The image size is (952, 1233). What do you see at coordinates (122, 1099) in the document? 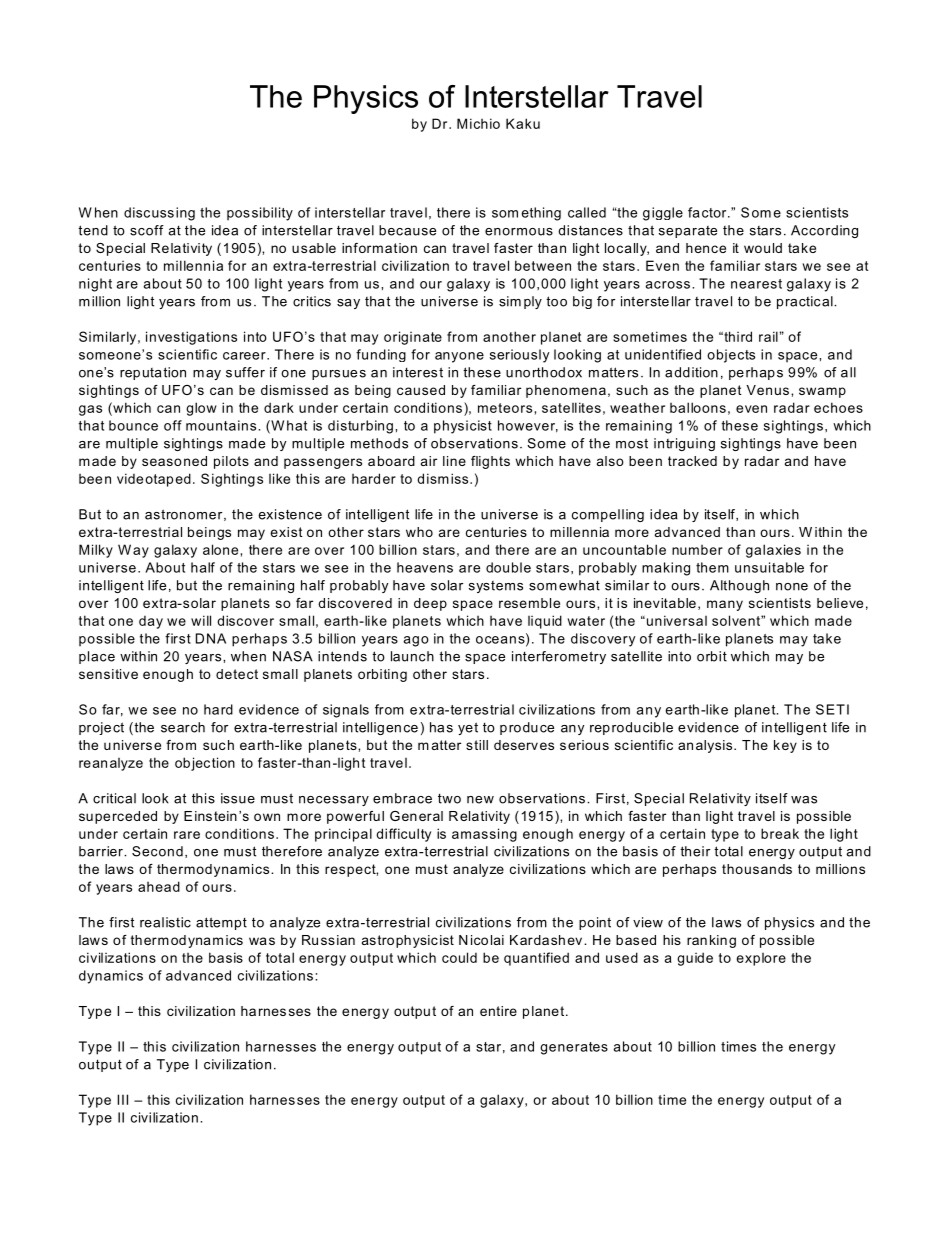
I see `III` at bounding box center [122, 1099].
